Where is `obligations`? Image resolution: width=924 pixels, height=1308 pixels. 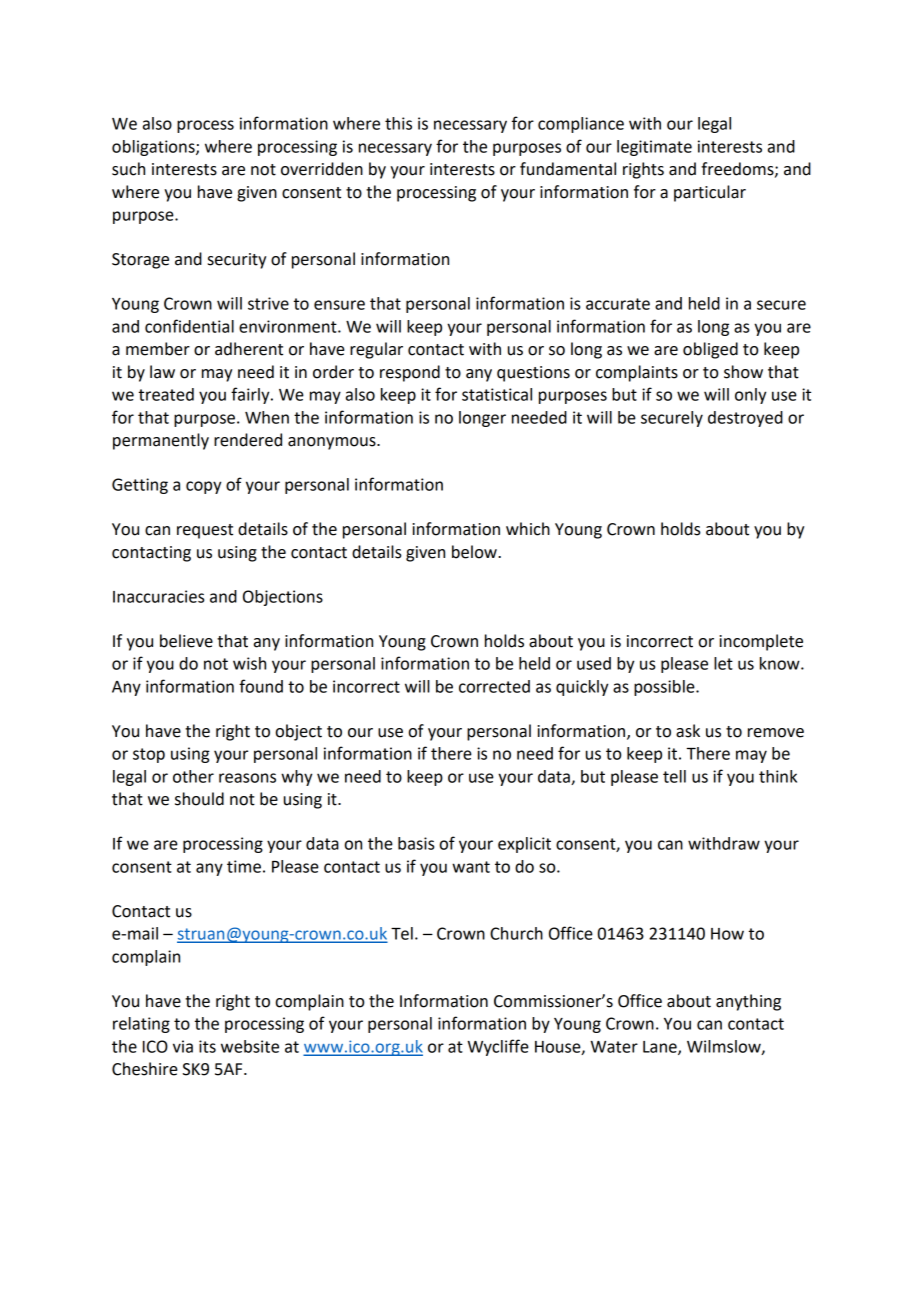
obligations is located at coordinates (154, 148).
